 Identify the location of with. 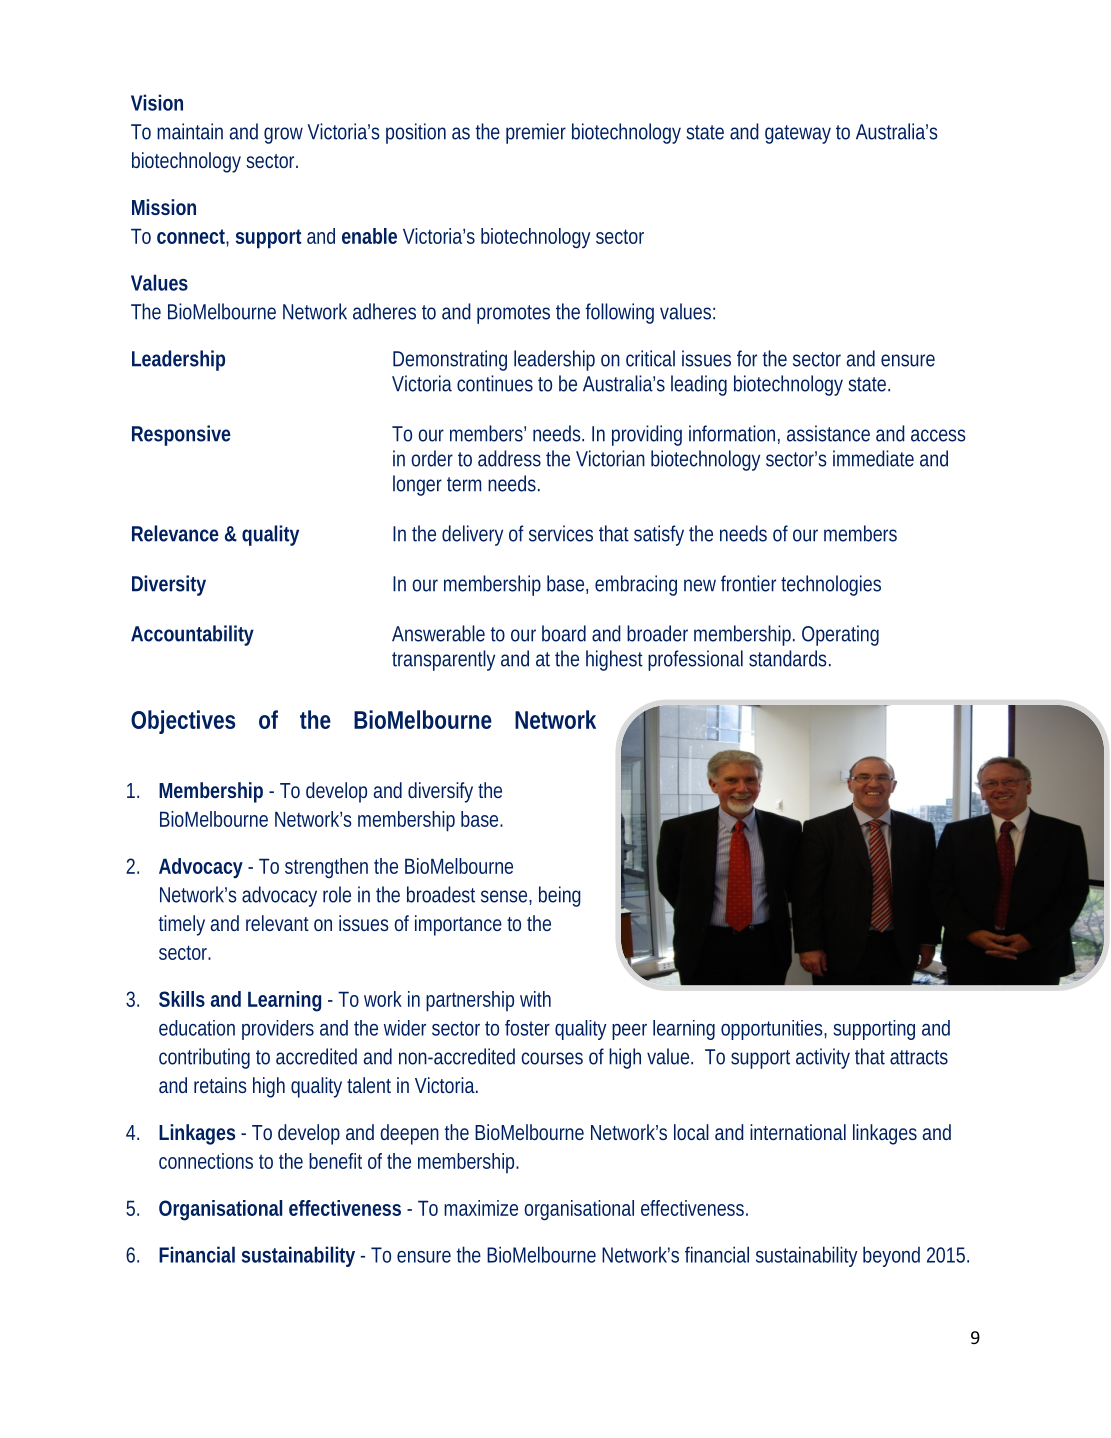
(535, 999).
